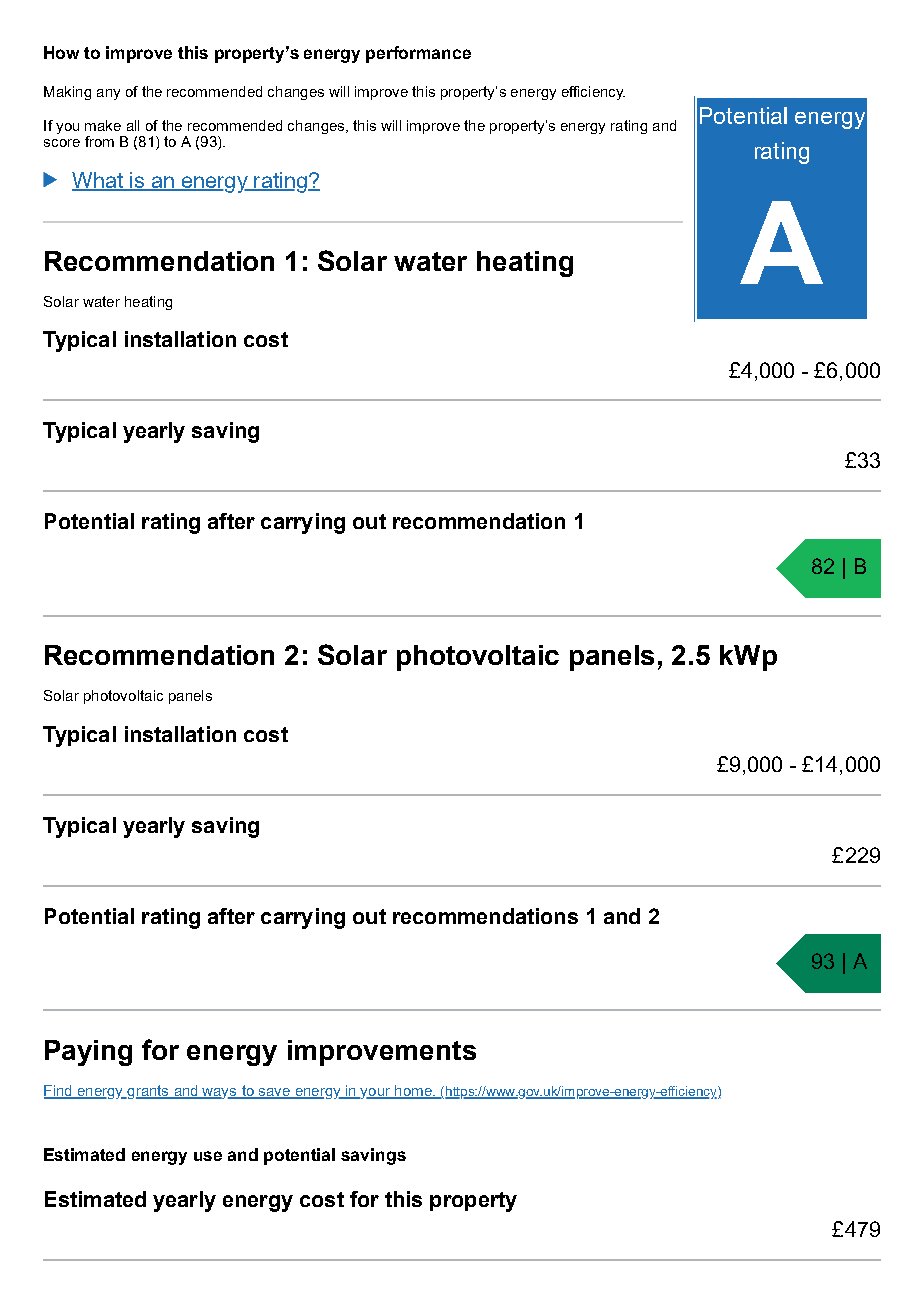  What do you see at coordinates (99, 141) in the screenshot?
I see `from` at bounding box center [99, 141].
